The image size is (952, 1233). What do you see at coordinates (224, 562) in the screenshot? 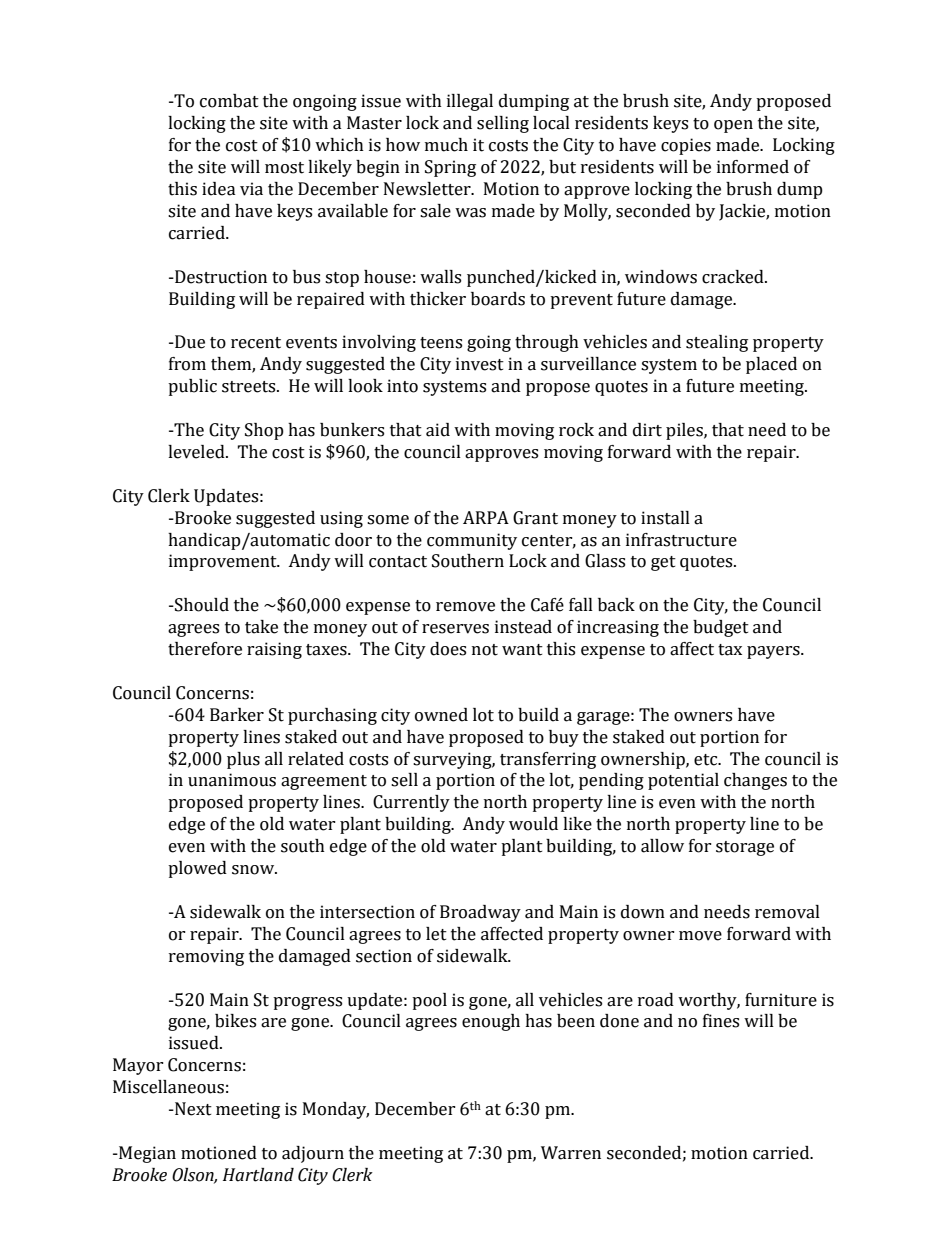
I see `improvement` at bounding box center [224, 562].
